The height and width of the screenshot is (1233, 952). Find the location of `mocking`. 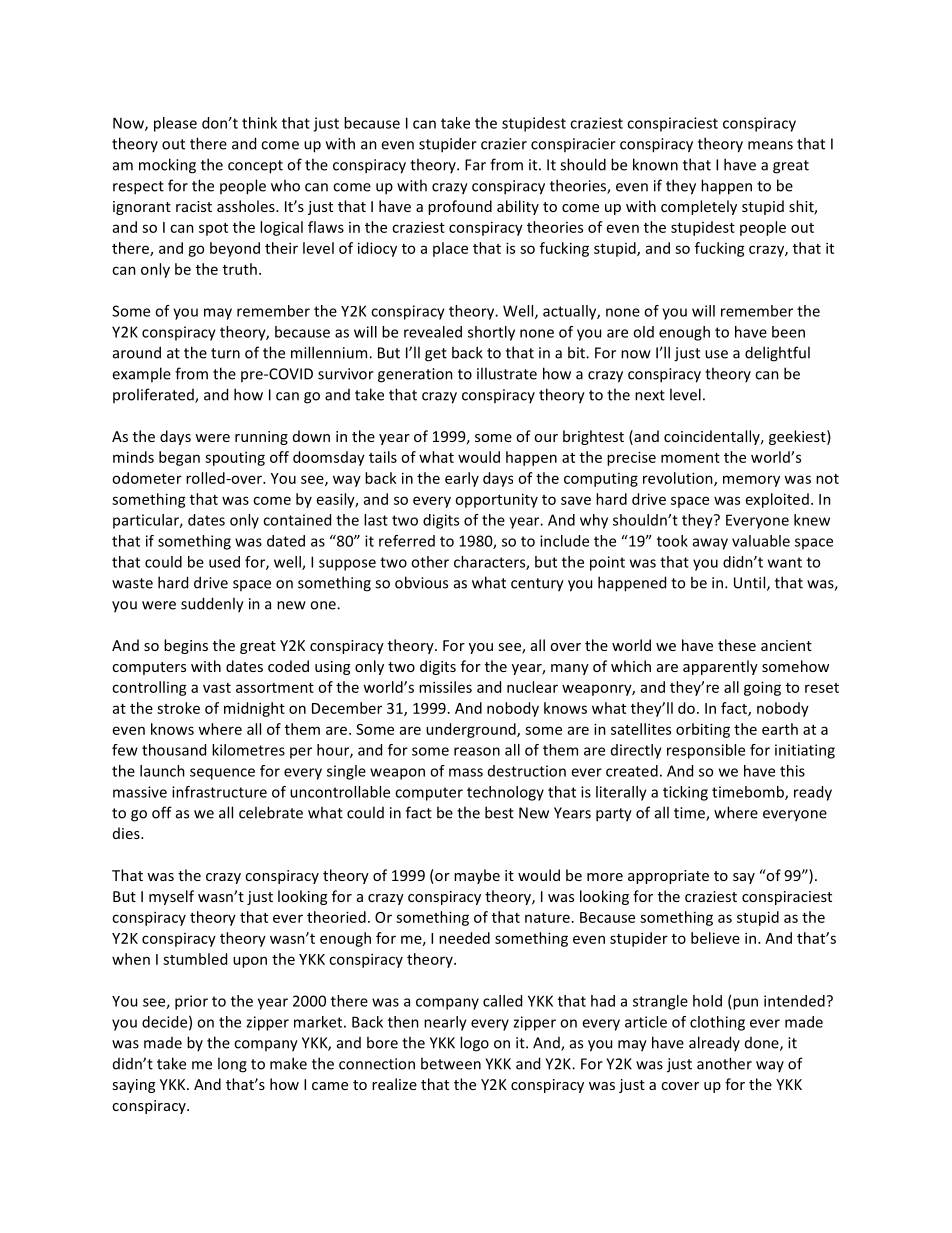

mocking is located at coordinates (167, 166).
